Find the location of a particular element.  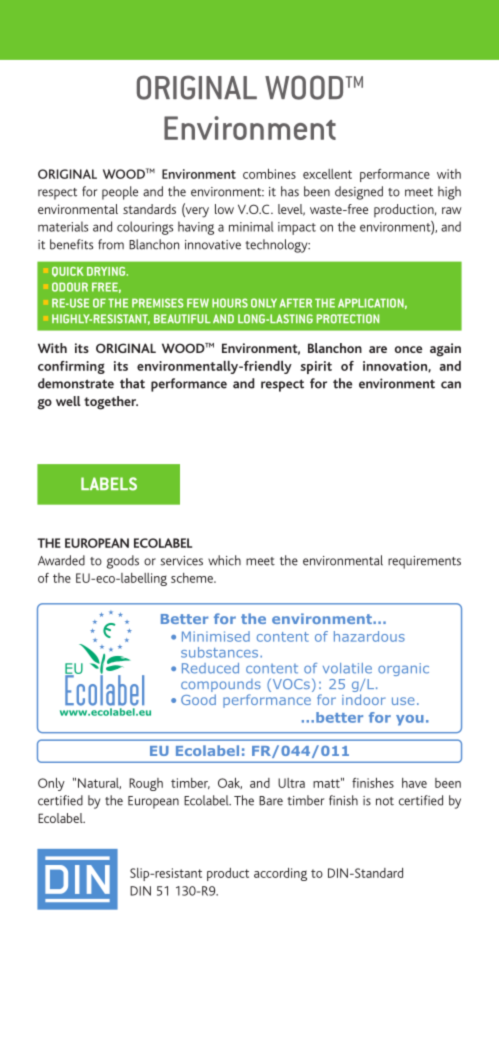

combines is located at coordinates (269, 174).
